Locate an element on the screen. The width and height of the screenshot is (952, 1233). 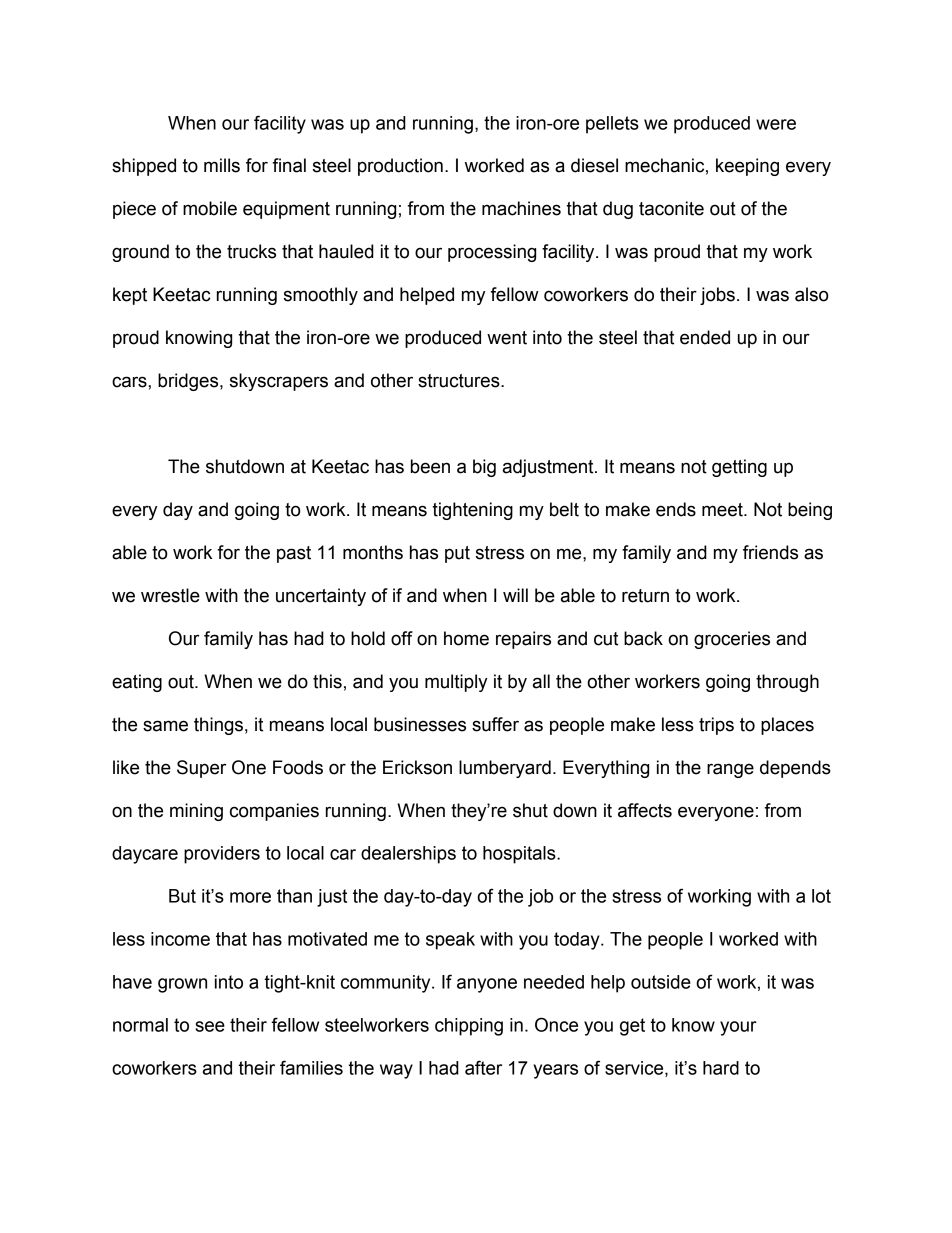
range is located at coordinates (730, 770).
